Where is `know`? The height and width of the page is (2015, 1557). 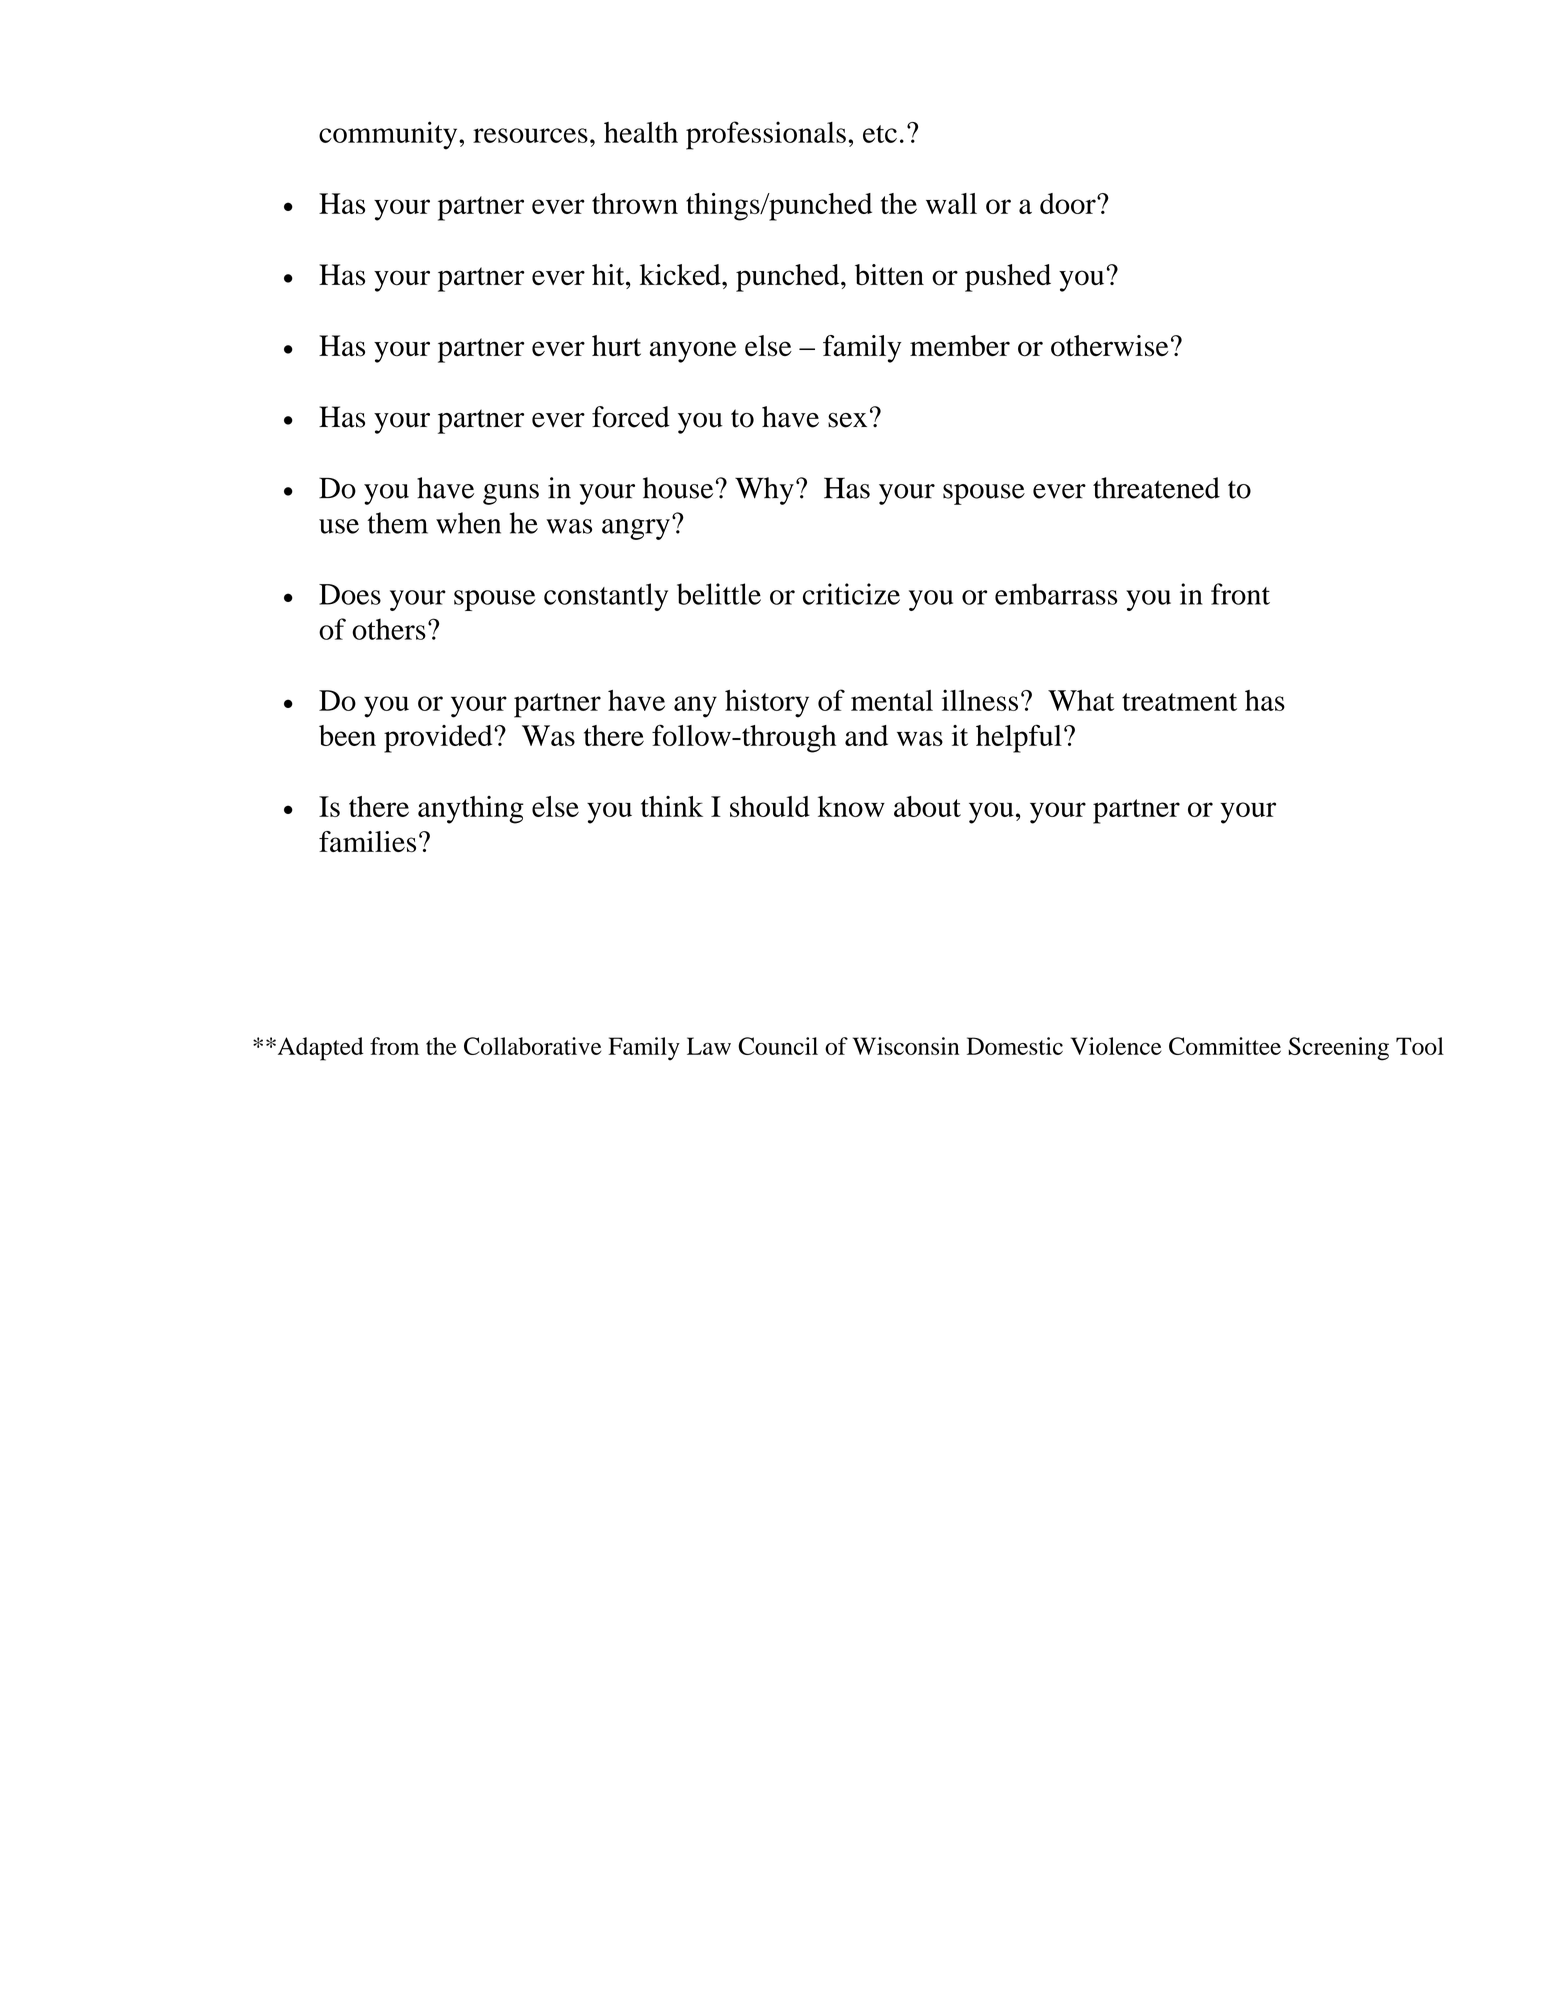 know is located at coordinates (851, 806).
